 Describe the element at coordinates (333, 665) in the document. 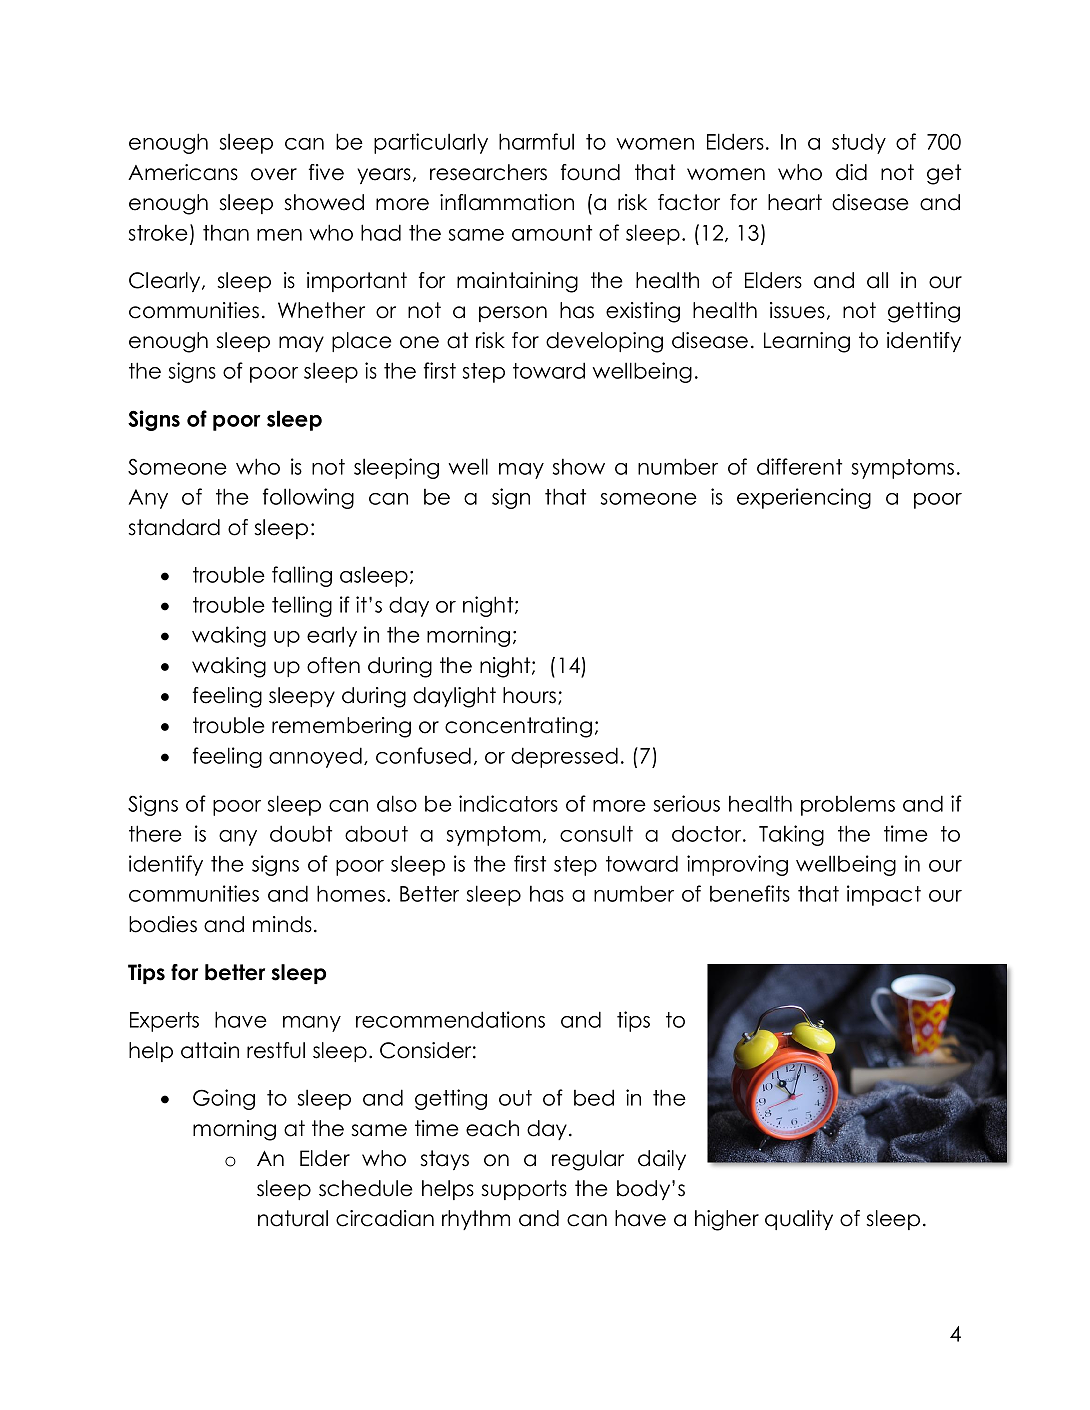

I see `often` at that location.
